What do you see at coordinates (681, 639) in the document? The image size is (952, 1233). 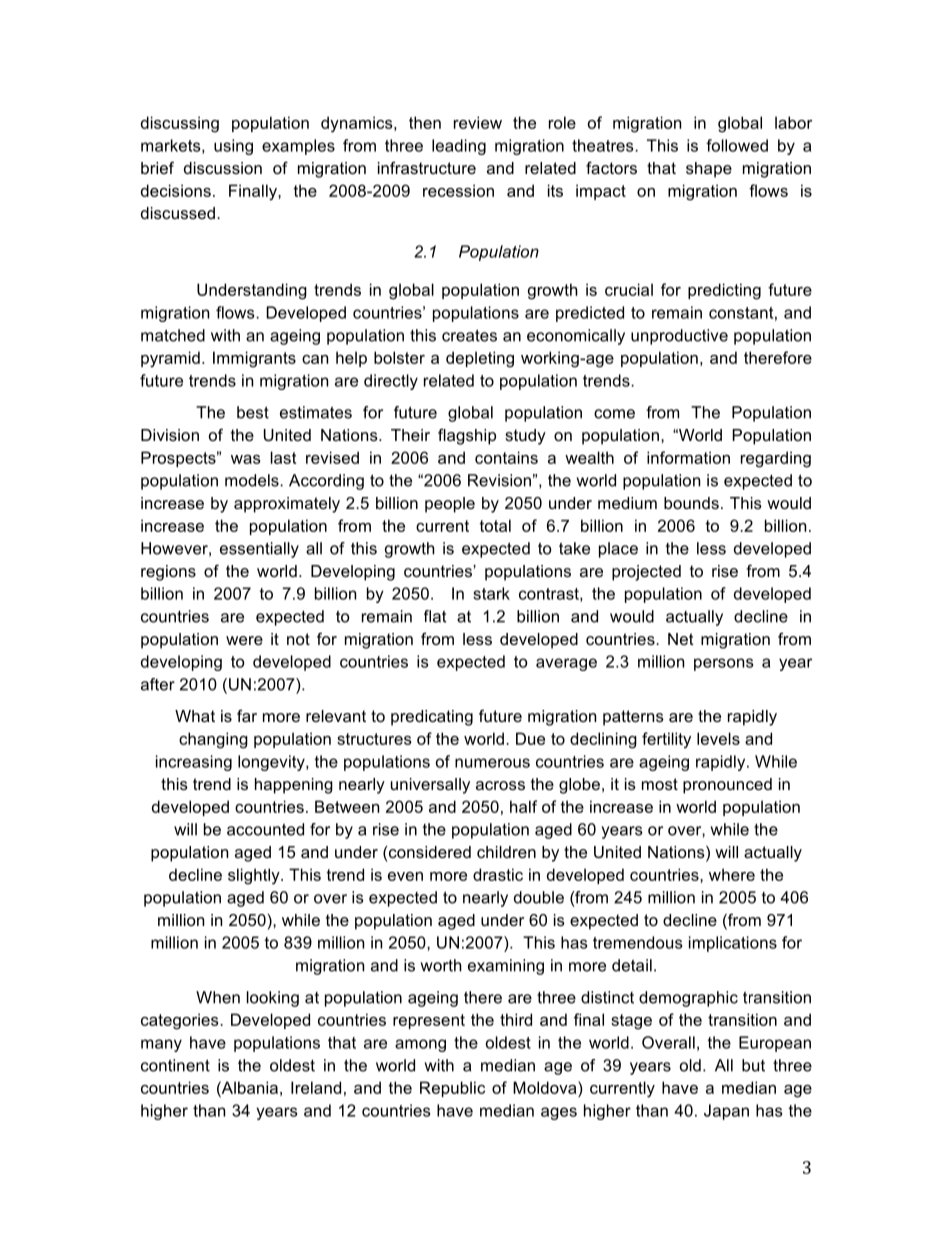 I see `Net` at bounding box center [681, 639].
